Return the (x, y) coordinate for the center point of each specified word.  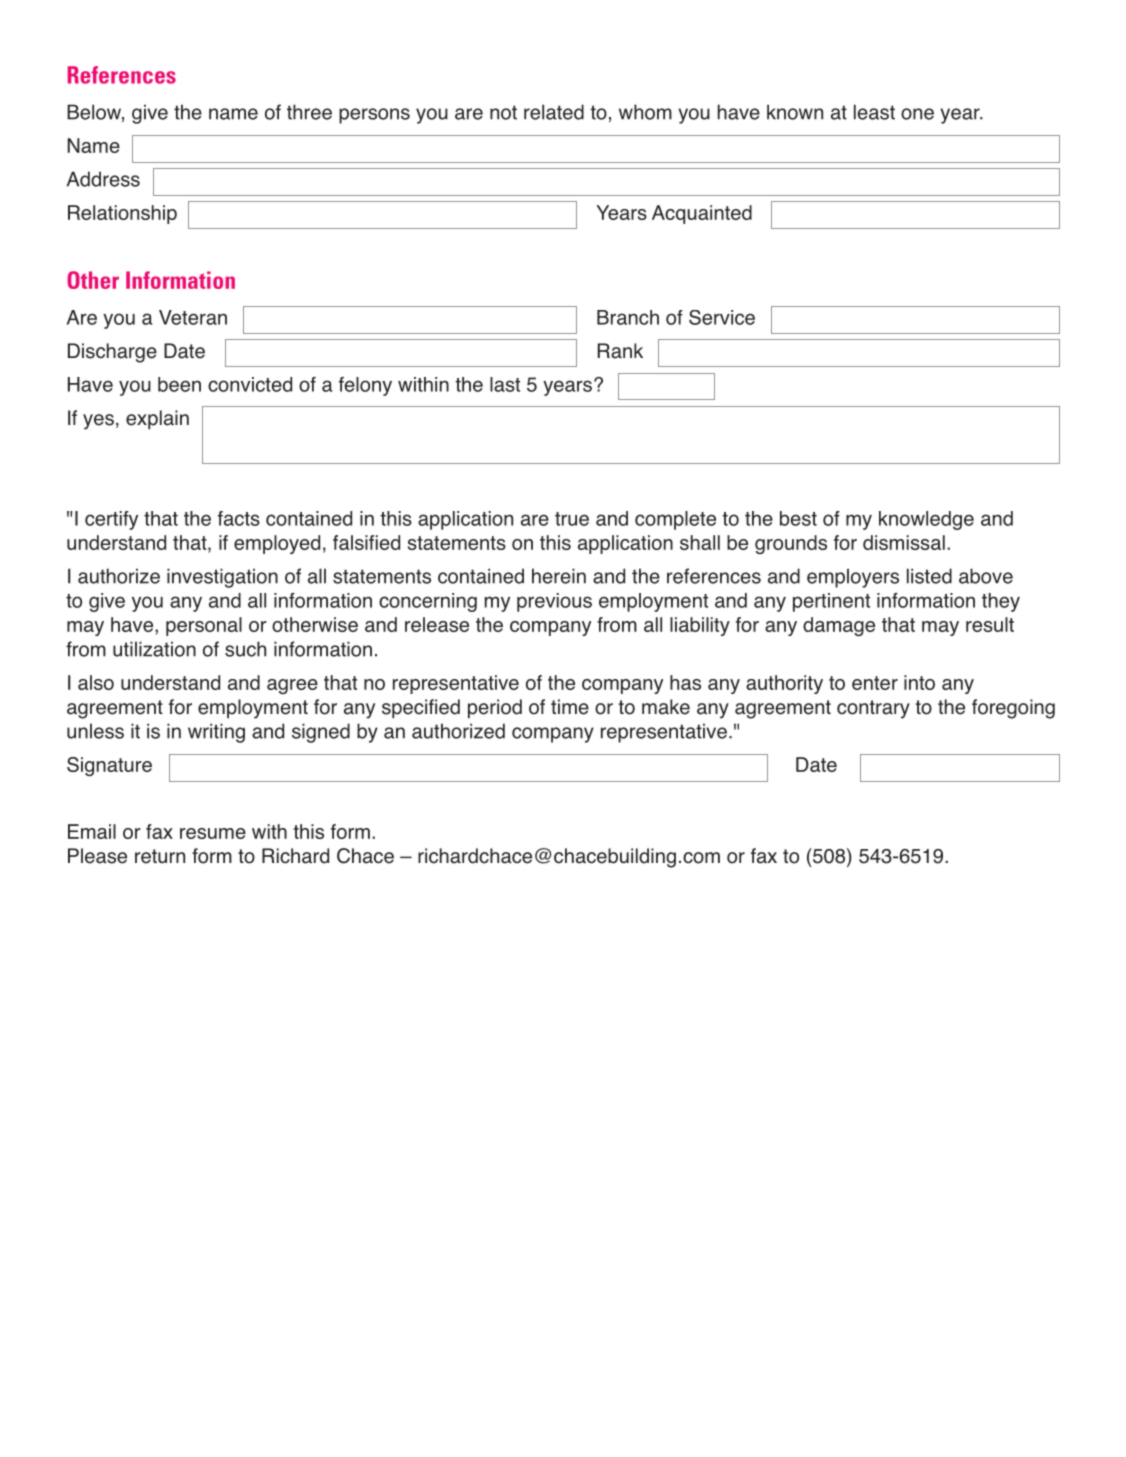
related (554, 112)
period (495, 708)
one (917, 114)
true (572, 519)
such (245, 649)
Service (722, 317)
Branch (628, 317)
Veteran (193, 317)
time (570, 707)
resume (213, 833)
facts (239, 518)
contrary (873, 709)
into (919, 682)
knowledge (926, 520)
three (309, 112)
